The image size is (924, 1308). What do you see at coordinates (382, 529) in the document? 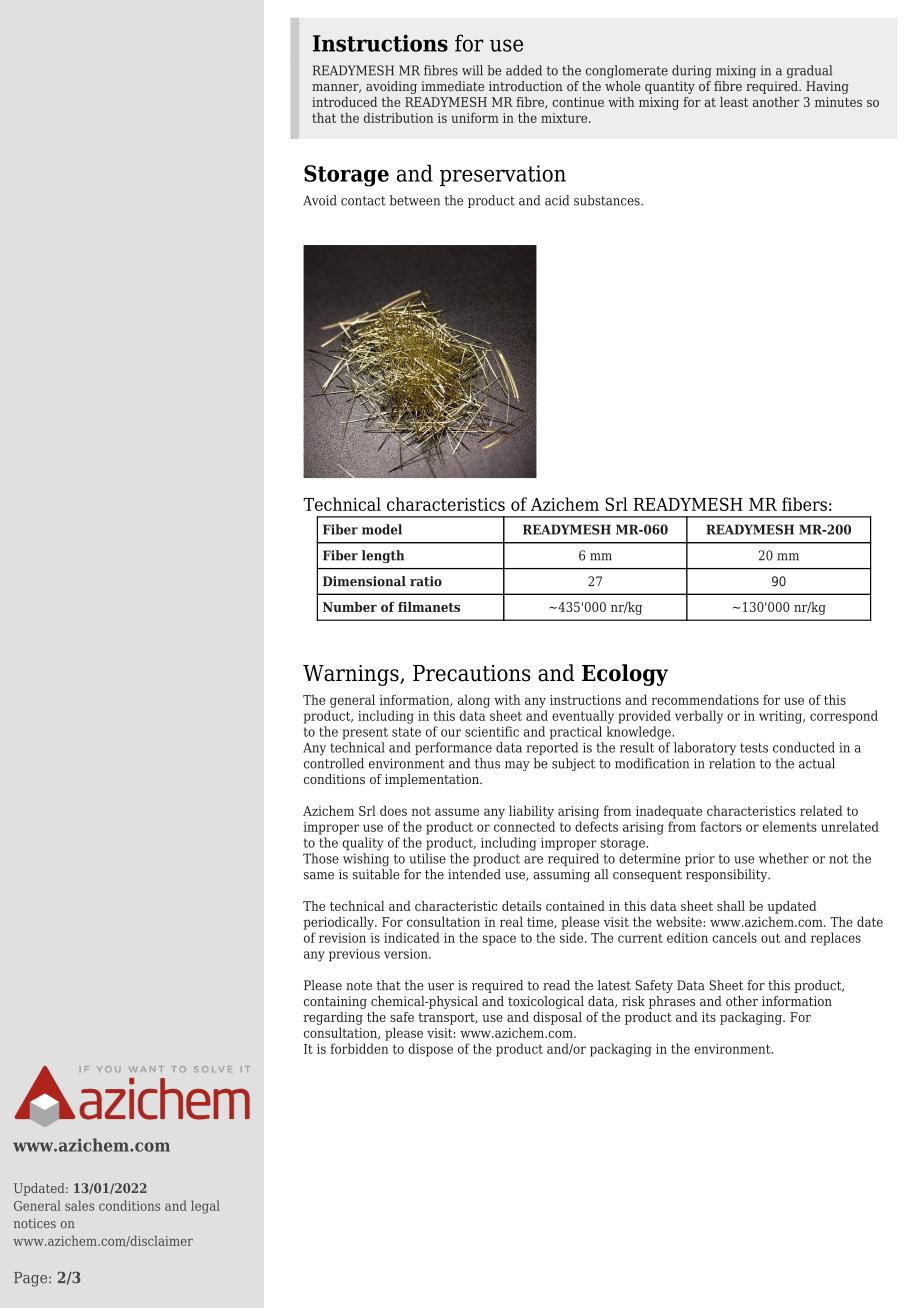
I see `model` at bounding box center [382, 529].
